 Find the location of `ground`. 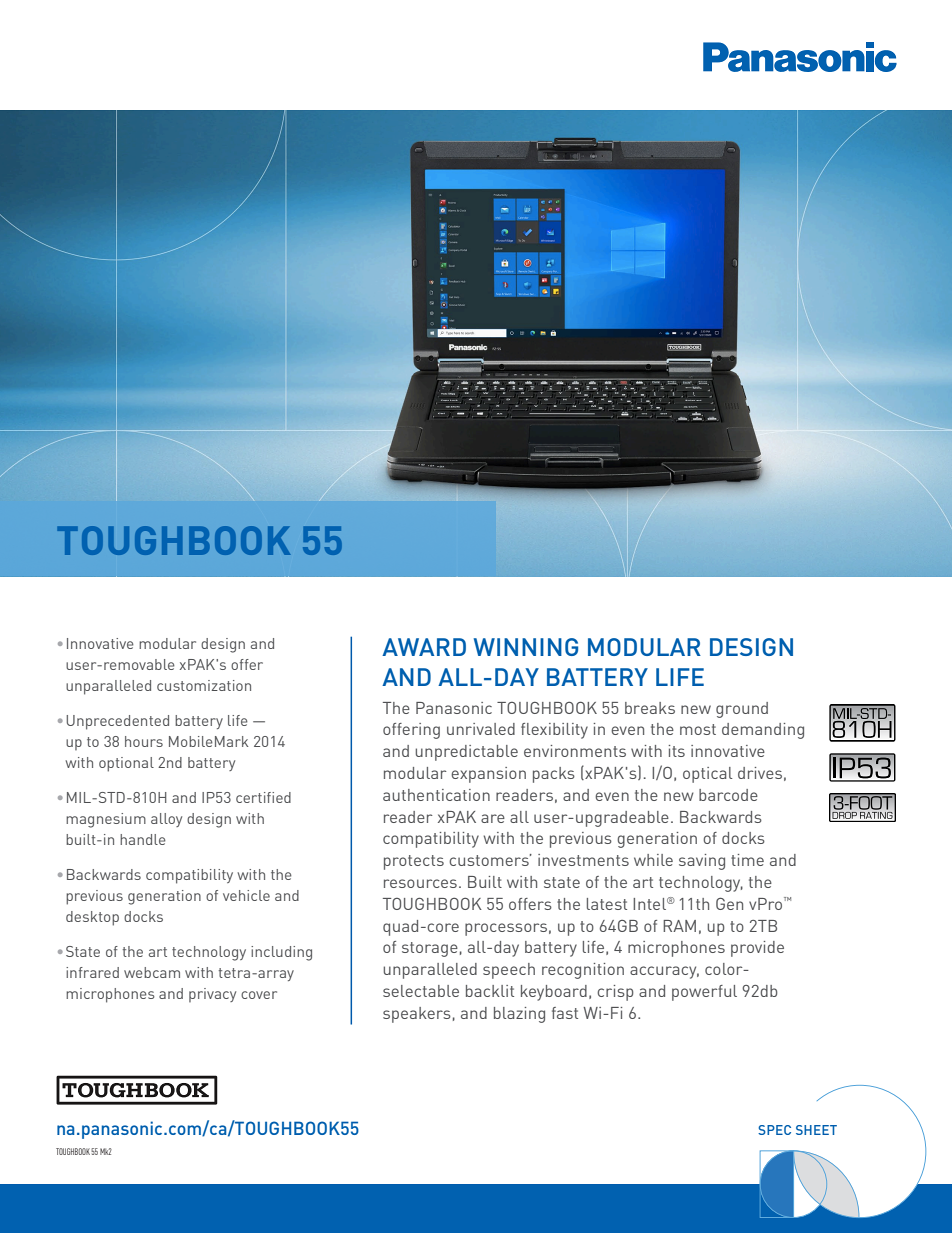

ground is located at coordinates (742, 710).
